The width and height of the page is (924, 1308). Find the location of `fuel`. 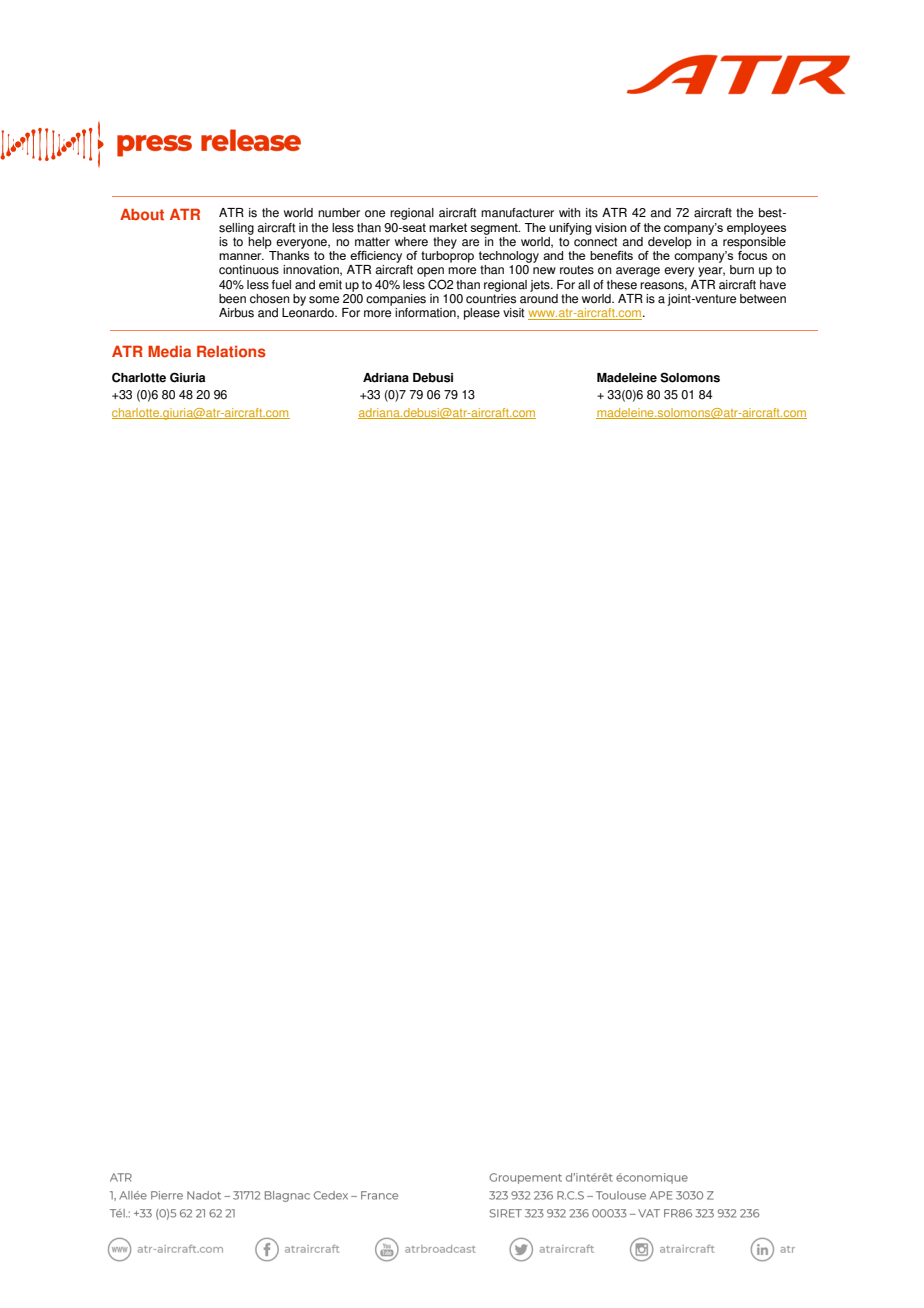

fuel is located at coordinates (281, 285).
